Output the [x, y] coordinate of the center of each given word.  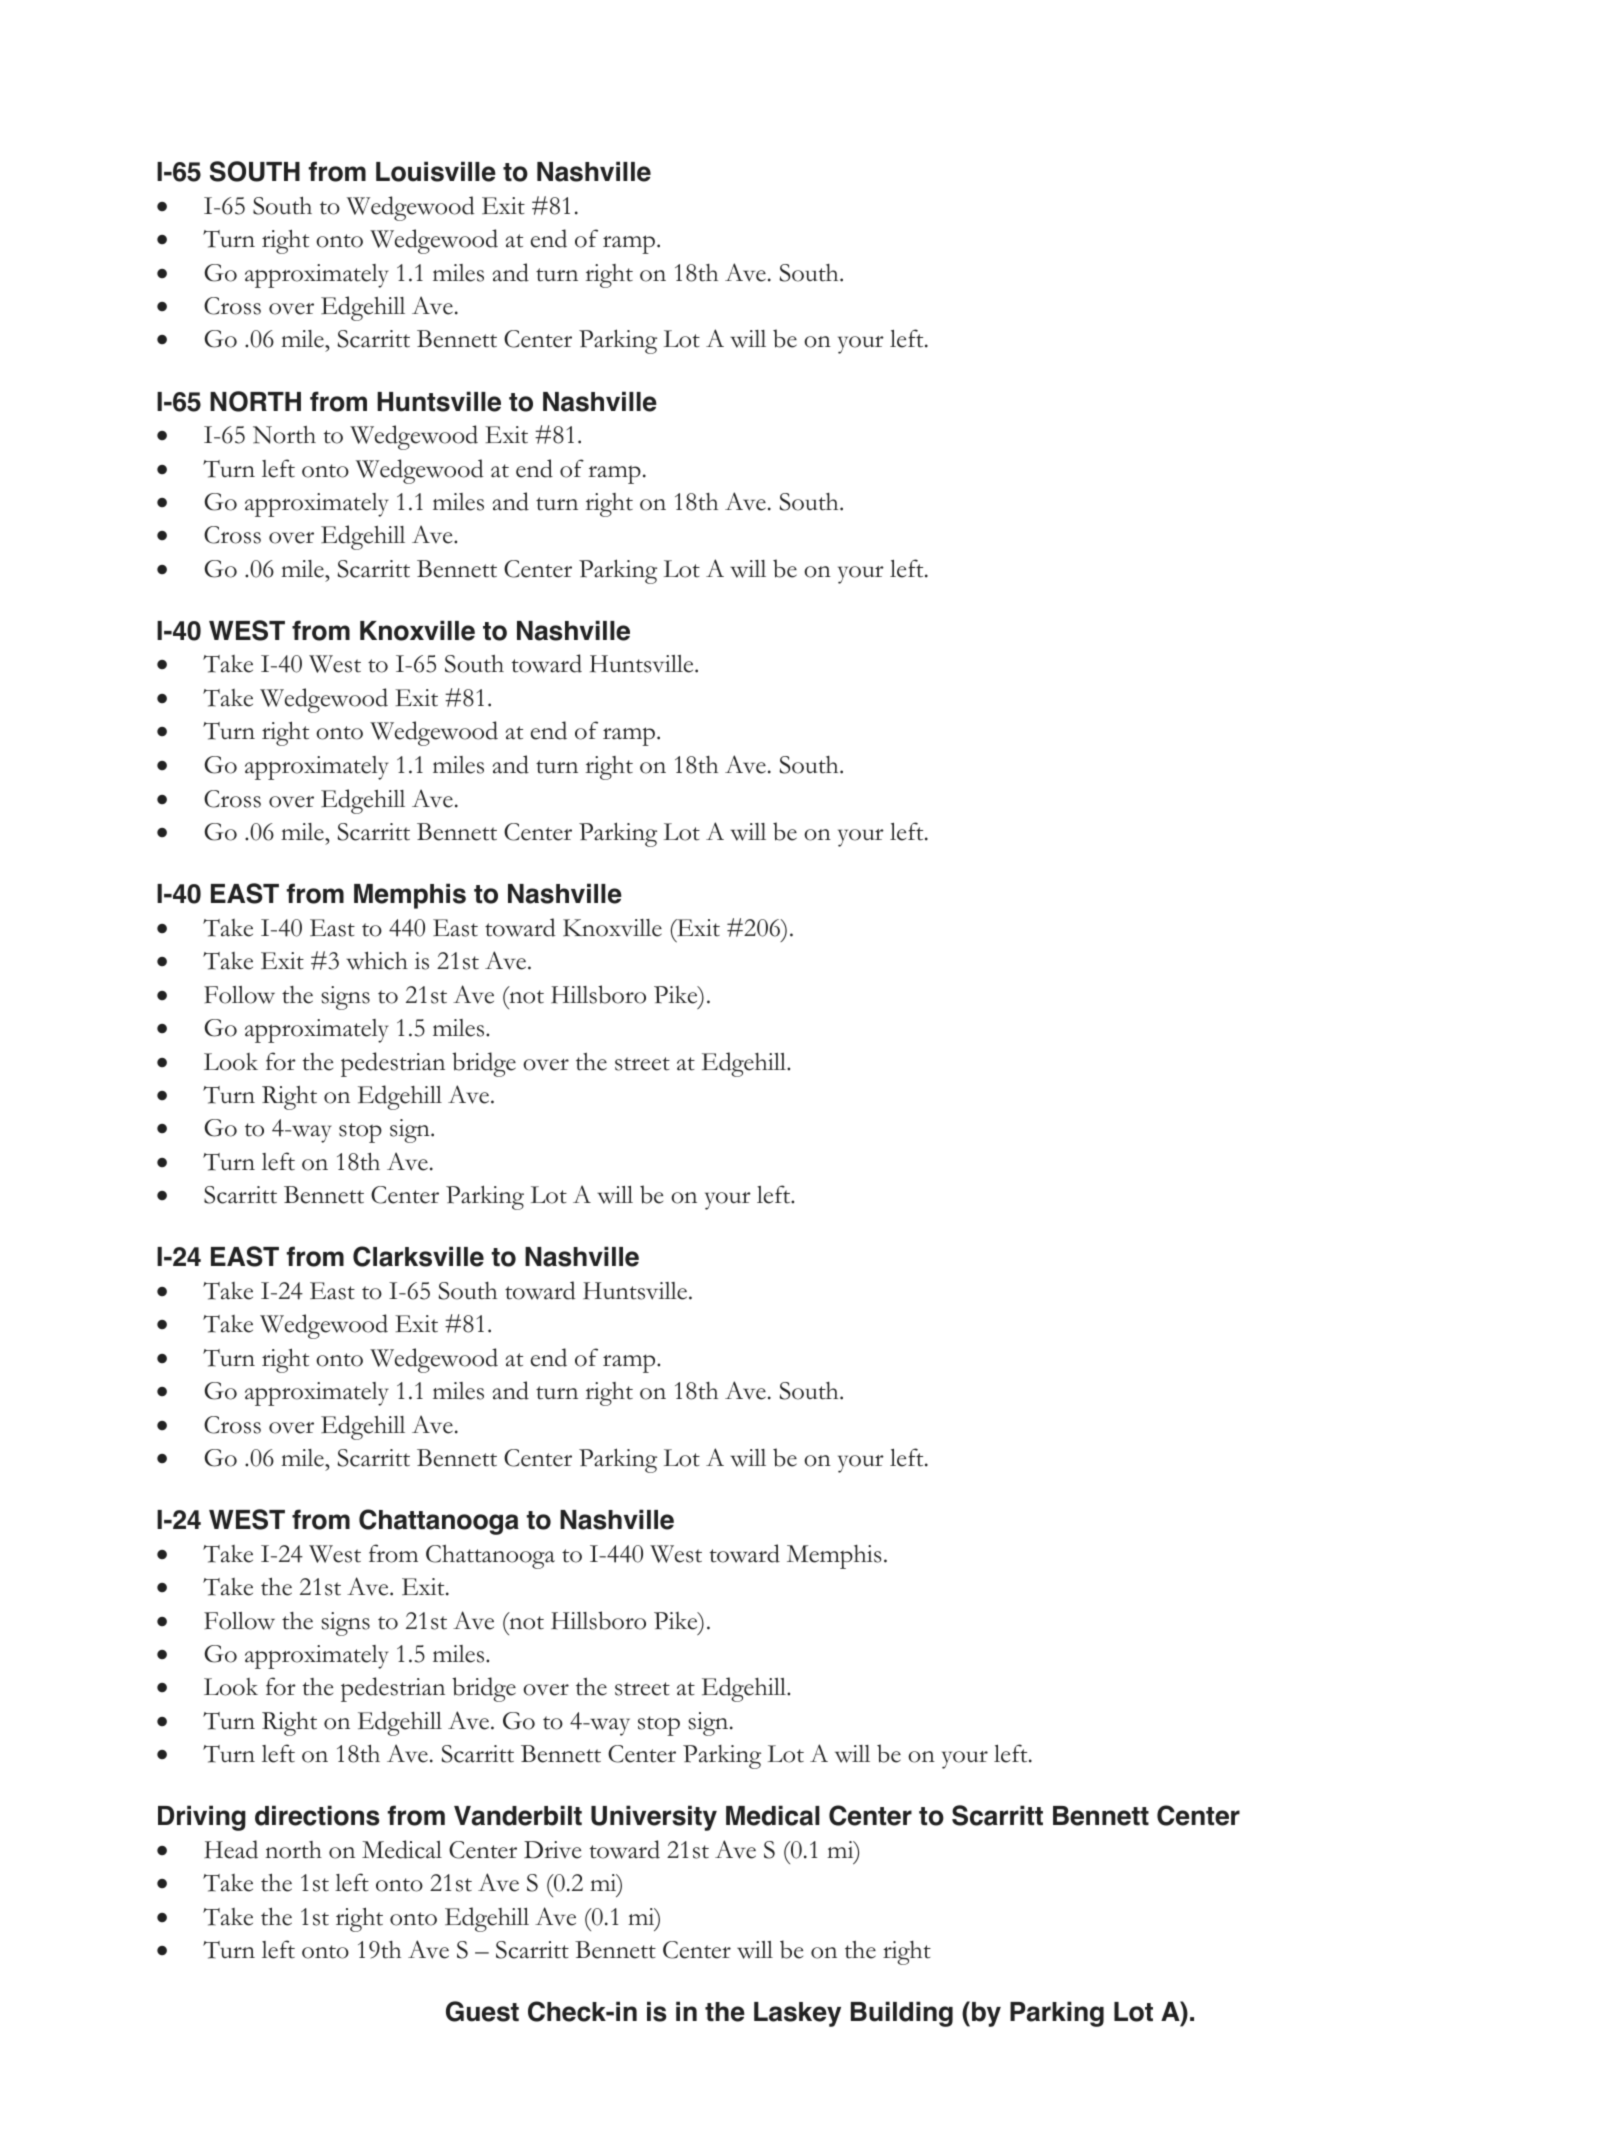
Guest [482, 2011]
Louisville [436, 171]
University [654, 1818]
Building [902, 2014]
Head [231, 1849]
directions [317, 1815]
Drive [552, 1850]
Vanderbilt [518, 1815]
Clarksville [418, 1256]
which [377, 960]
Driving [202, 1818]
